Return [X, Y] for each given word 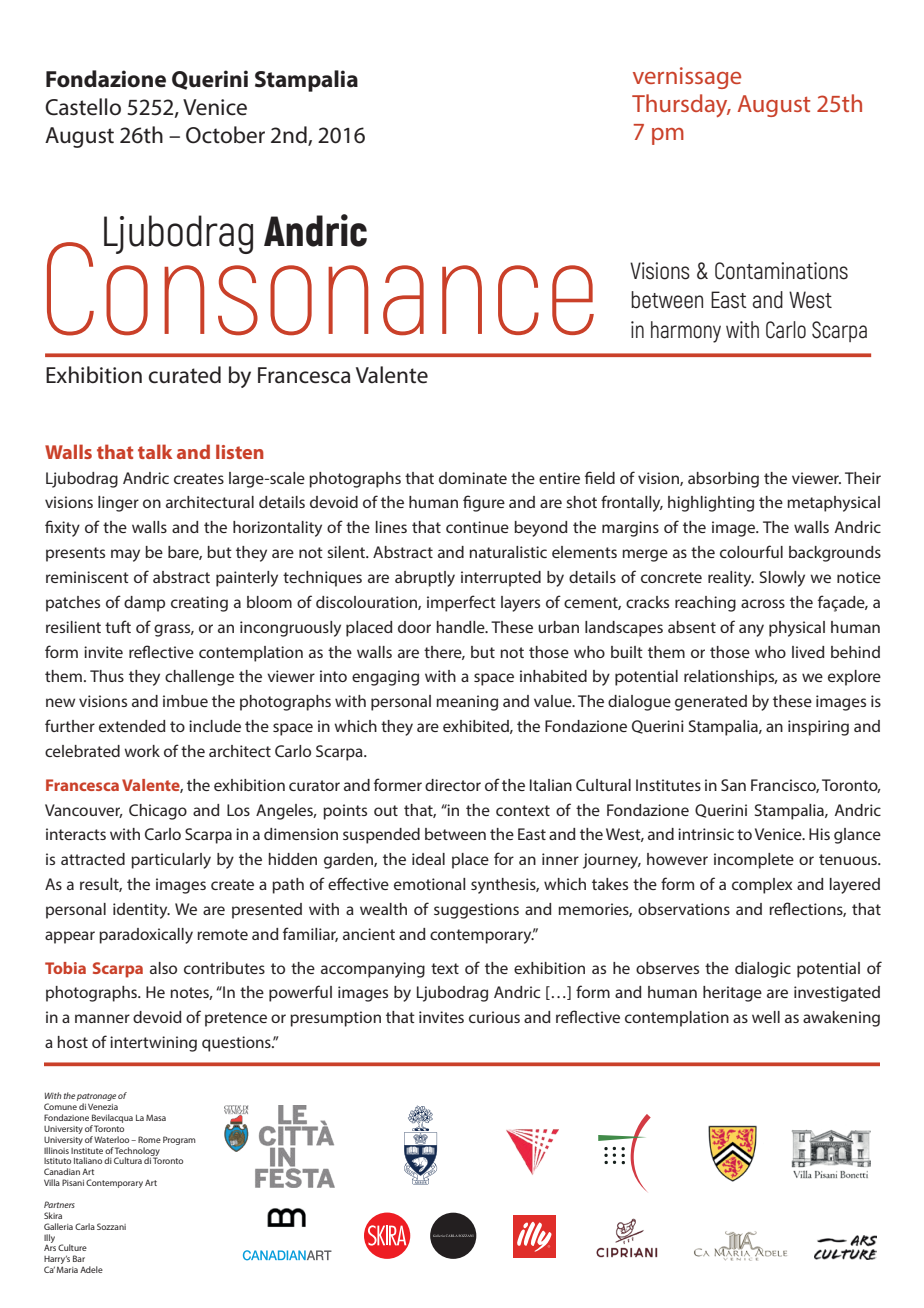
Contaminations [781, 271]
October [225, 135]
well [766, 1017]
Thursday [681, 106]
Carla [85, 1226]
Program [179, 1140]
